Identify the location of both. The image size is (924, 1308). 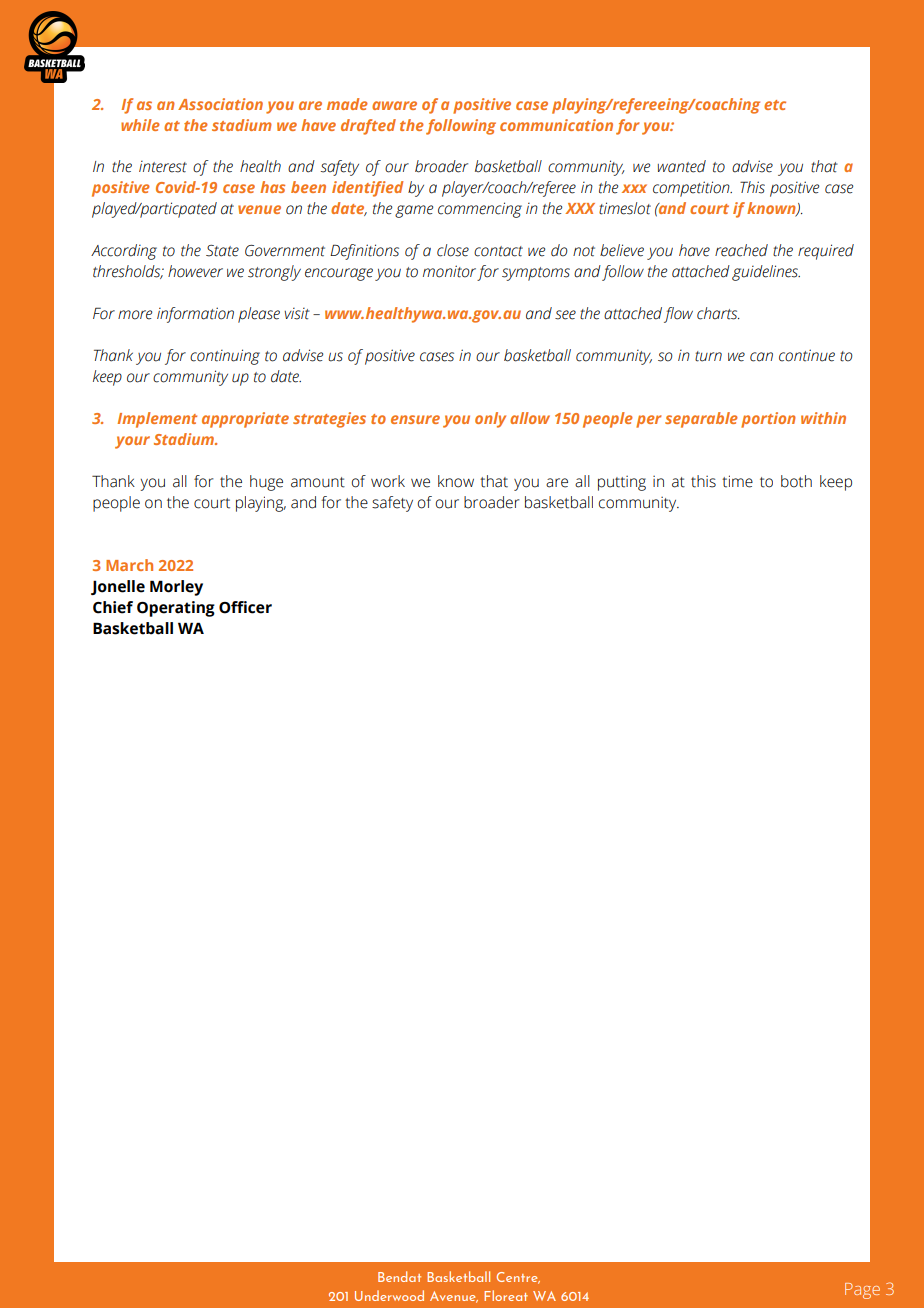
(796, 481).
